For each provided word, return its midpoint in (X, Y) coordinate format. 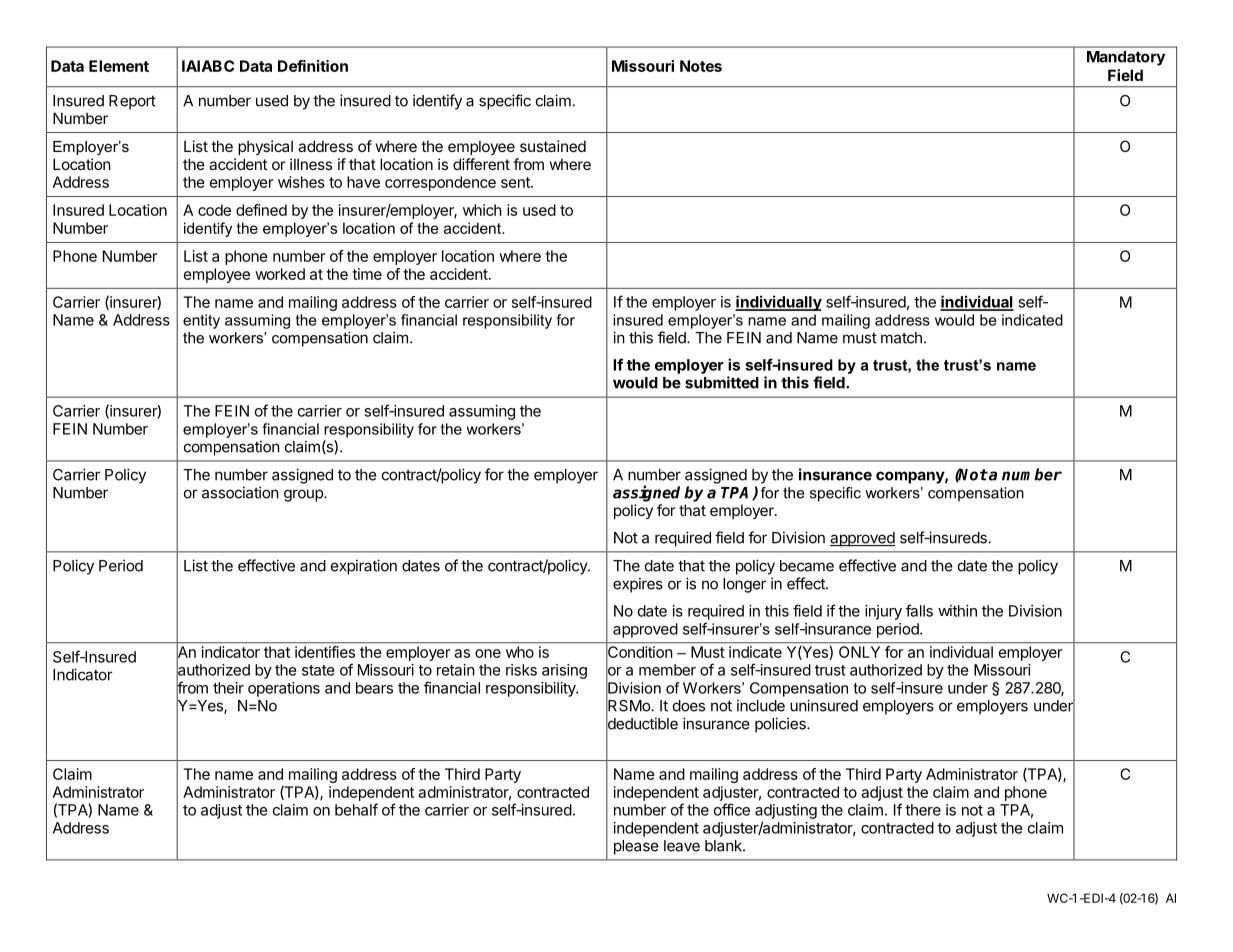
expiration (364, 567)
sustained (553, 146)
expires (638, 585)
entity (201, 321)
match (901, 338)
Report (132, 102)
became (807, 566)
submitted (722, 382)
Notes (701, 66)
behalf (356, 809)
